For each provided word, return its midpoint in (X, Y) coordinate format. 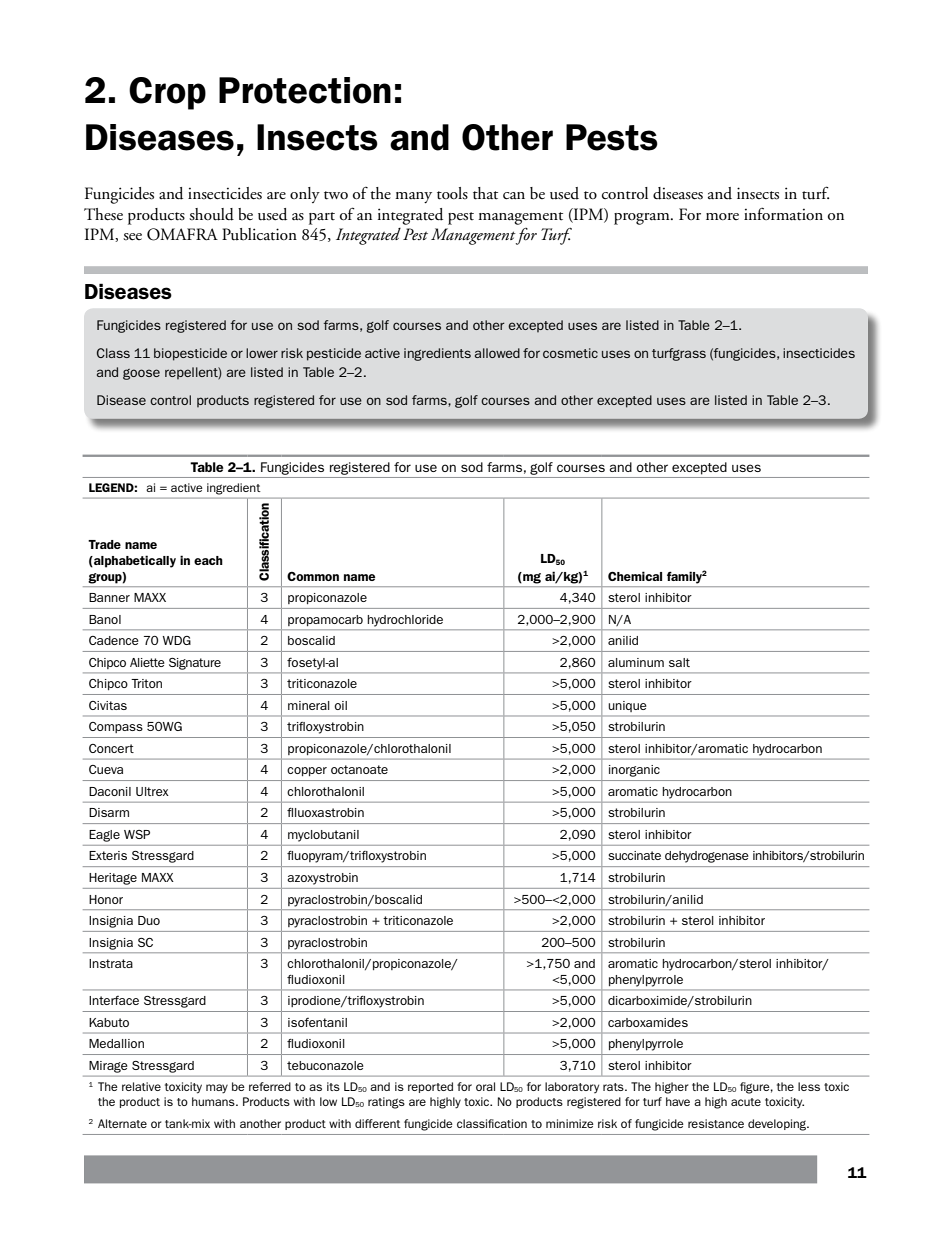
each (208, 560)
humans (214, 1101)
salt (679, 662)
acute (746, 1102)
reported (430, 1087)
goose (141, 374)
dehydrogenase (707, 857)
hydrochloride (405, 621)
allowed (497, 353)
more (722, 216)
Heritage (113, 879)
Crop (167, 93)
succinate (634, 855)
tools (452, 193)
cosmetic (570, 353)
